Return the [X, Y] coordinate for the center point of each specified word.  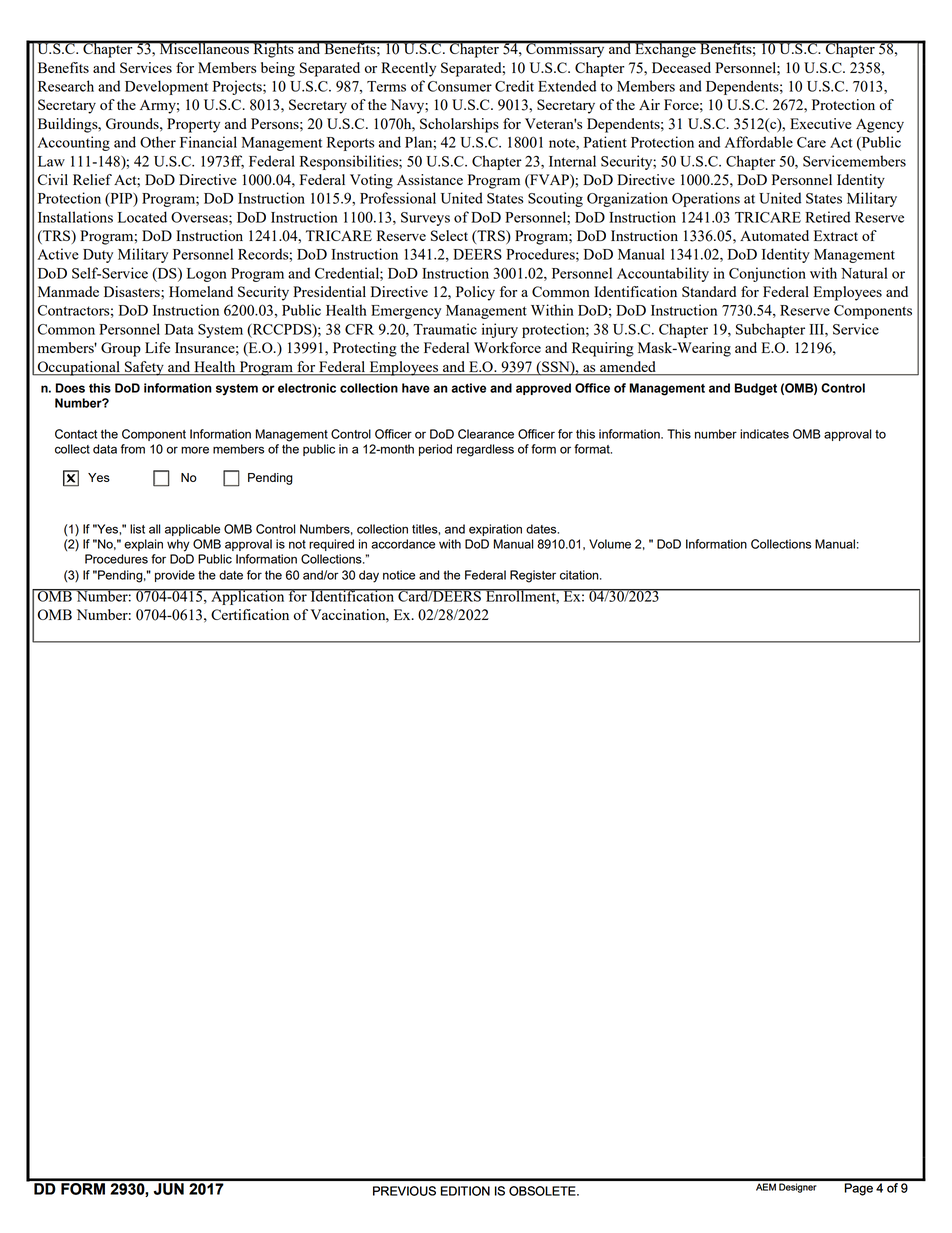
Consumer [460, 86]
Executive [820, 123]
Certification [250, 614]
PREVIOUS [404, 1191]
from [133, 449]
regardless [485, 450]
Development [166, 87]
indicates [764, 434]
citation [580, 575]
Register [533, 576]
